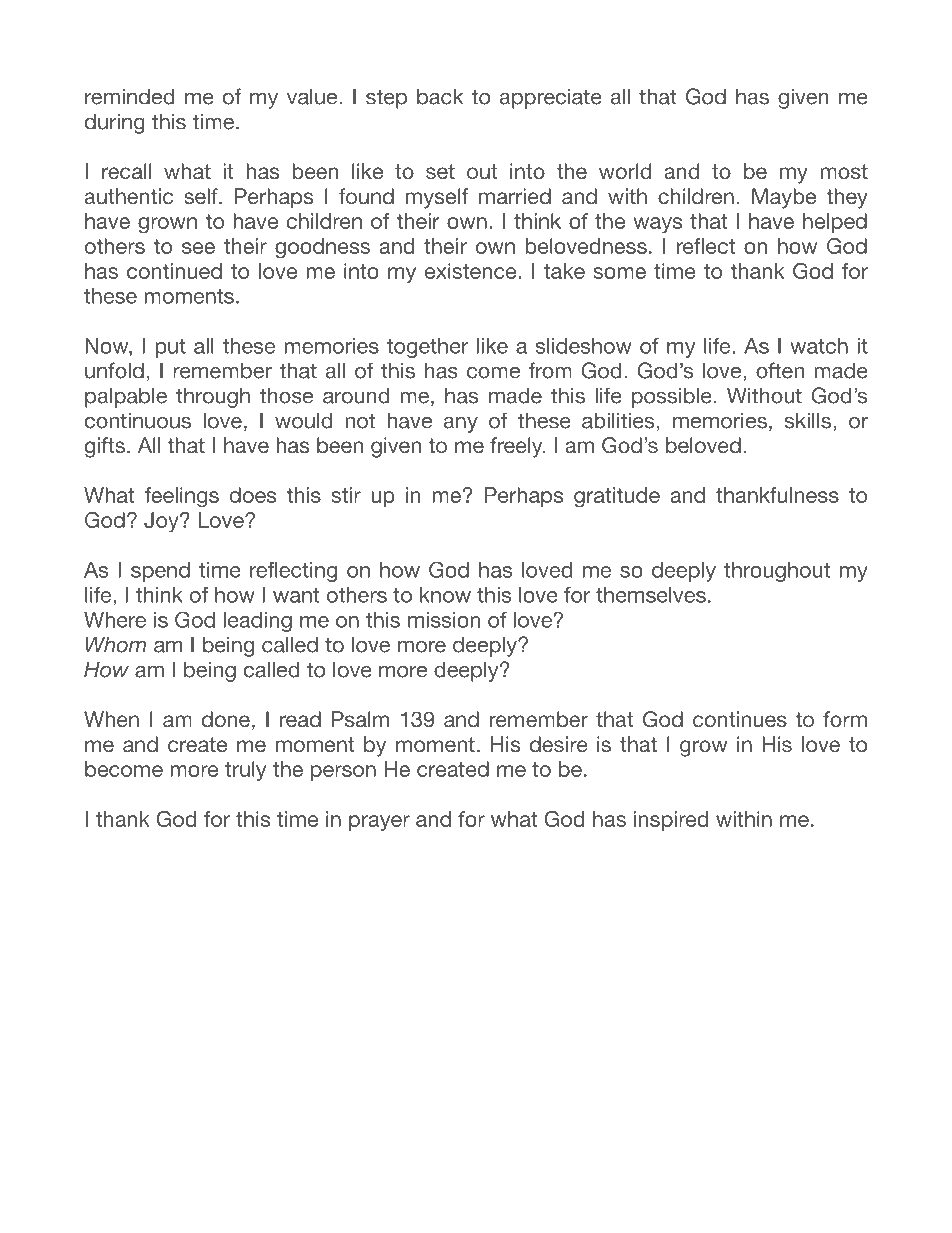 This image has height=1233, width=952. I want to click on themselves, so click(651, 595).
